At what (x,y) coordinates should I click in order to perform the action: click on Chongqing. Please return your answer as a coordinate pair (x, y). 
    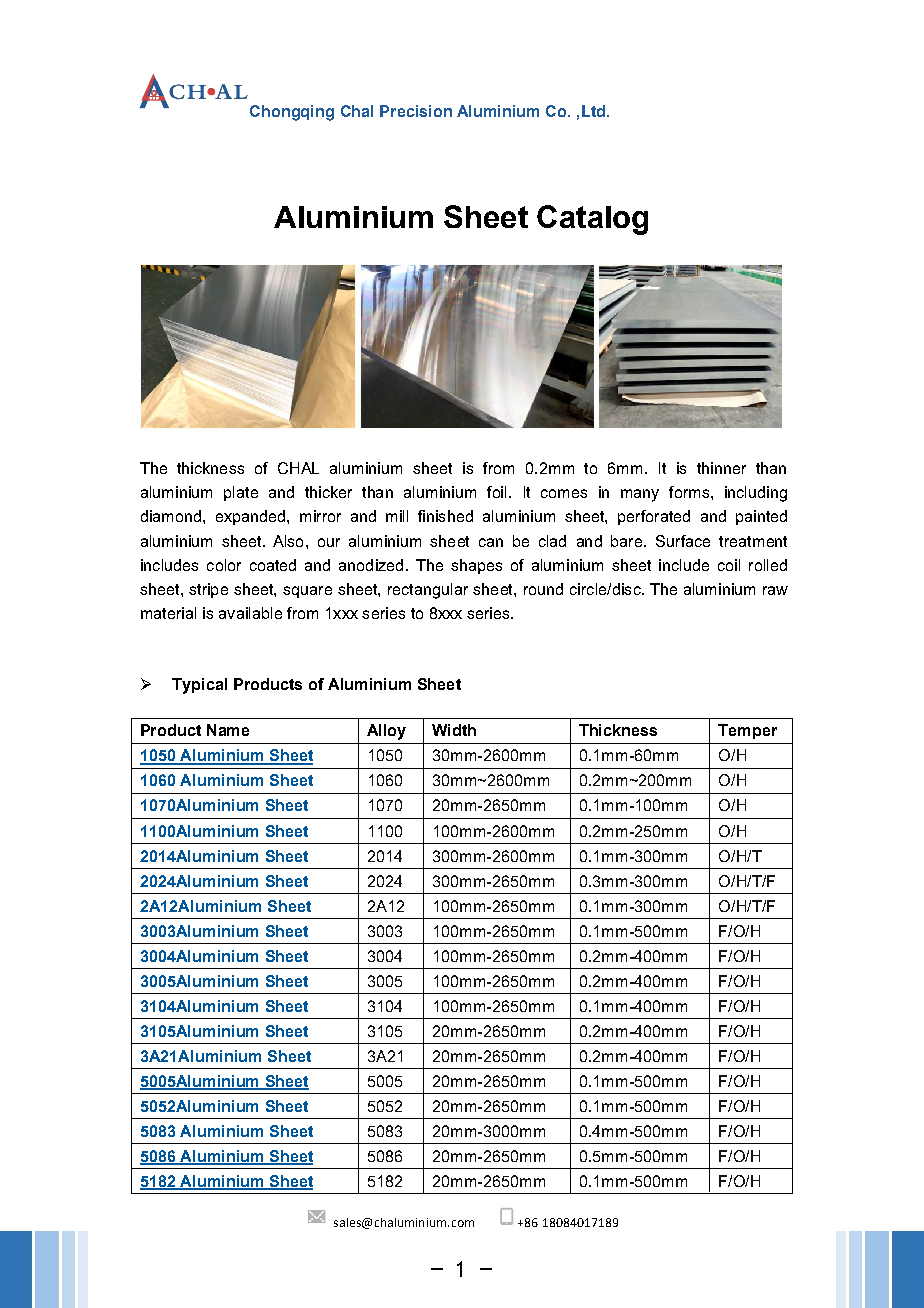
    Looking at the image, I should click on (292, 113).
